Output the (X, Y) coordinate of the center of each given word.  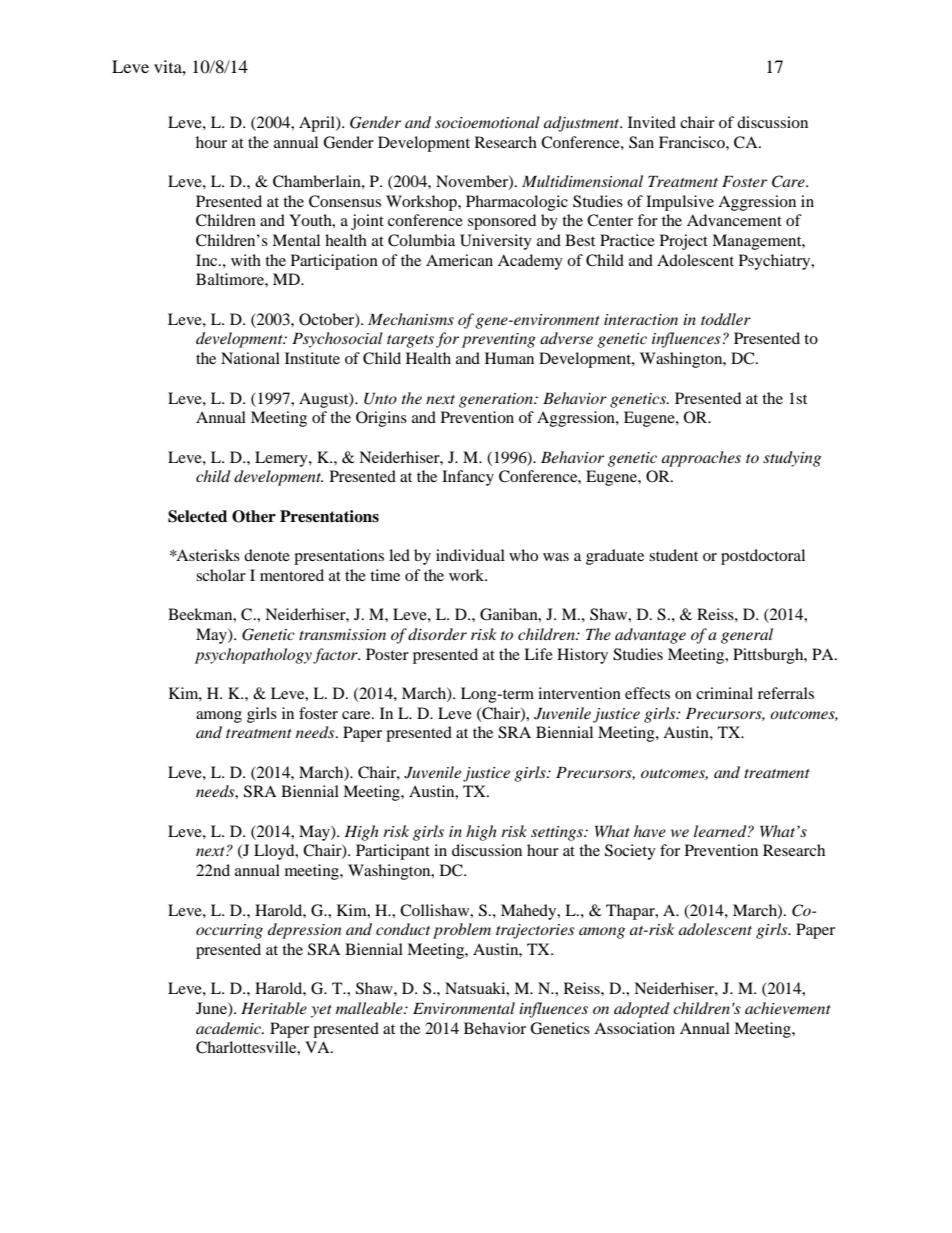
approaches (701, 459)
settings (558, 833)
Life (538, 654)
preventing (499, 340)
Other (254, 516)
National (250, 358)
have (650, 831)
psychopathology (254, 656)
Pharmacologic (517, 203)
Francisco (693, 142)
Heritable (274, 1008)
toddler (726, 319)
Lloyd (275, 852)
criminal (724, 693)
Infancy (468, 478)
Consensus (345, 201)
